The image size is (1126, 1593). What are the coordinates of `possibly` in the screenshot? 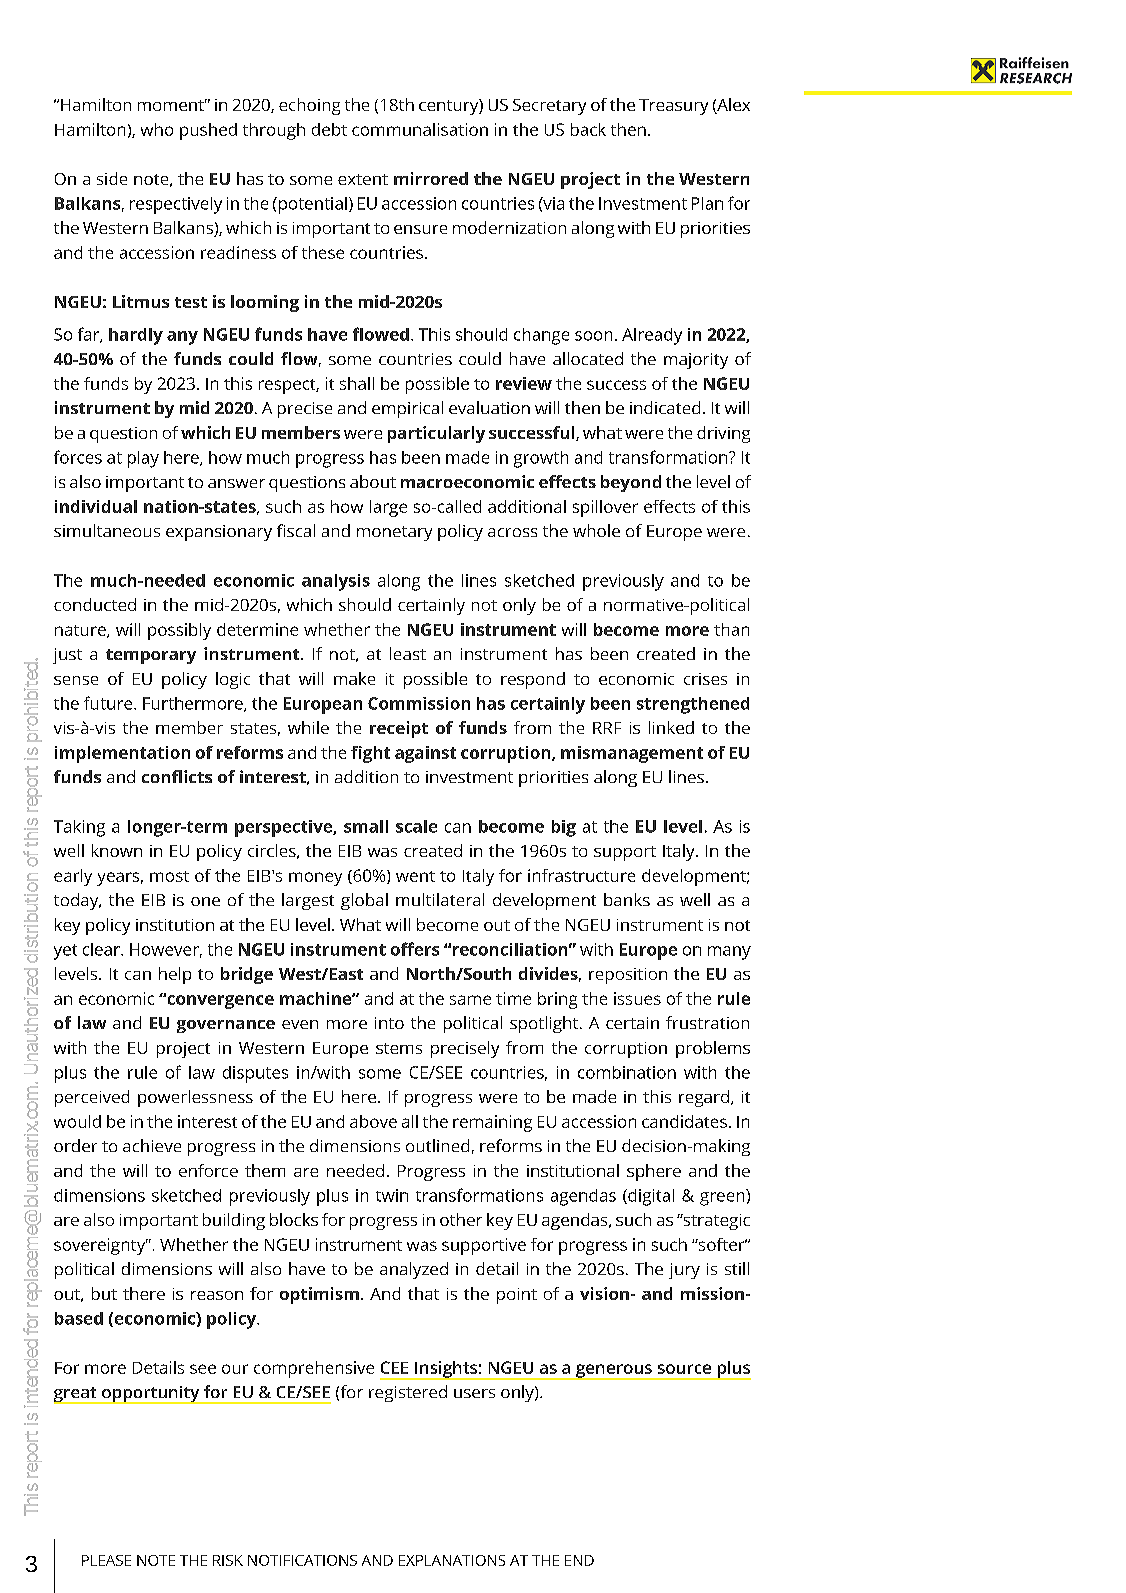 It's located at (179, 631).
